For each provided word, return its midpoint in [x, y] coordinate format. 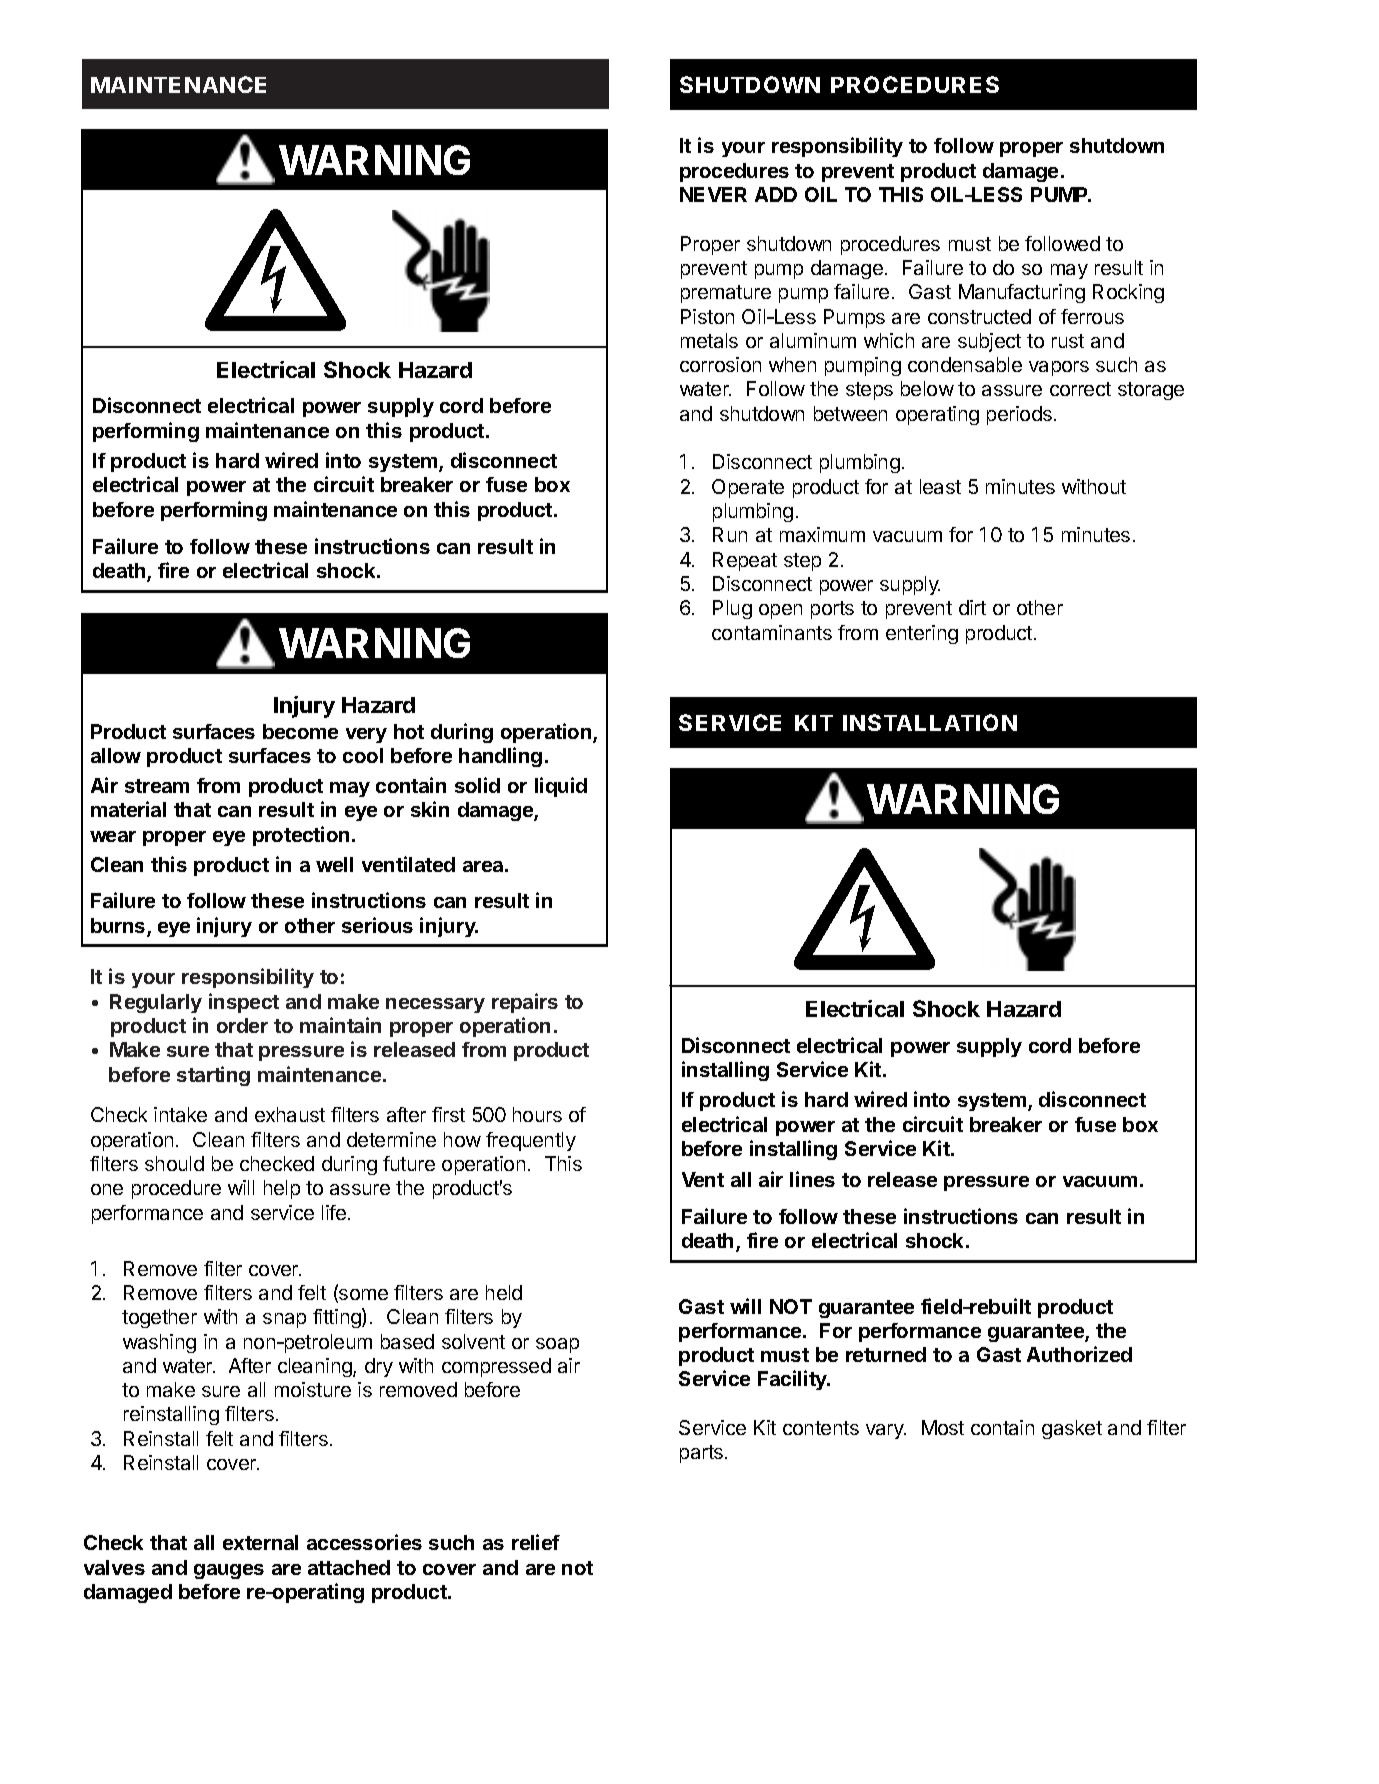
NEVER [713, 194]
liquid [561, 787]
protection [301, 836]
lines [812, 1179]
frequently [531, 1141]
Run [730, 534]
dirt [972, 607]
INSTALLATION [930, 722]
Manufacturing [1022, 293]
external [260, 1542]
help [282, 1189]
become [300, 731]
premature [726, 294]
